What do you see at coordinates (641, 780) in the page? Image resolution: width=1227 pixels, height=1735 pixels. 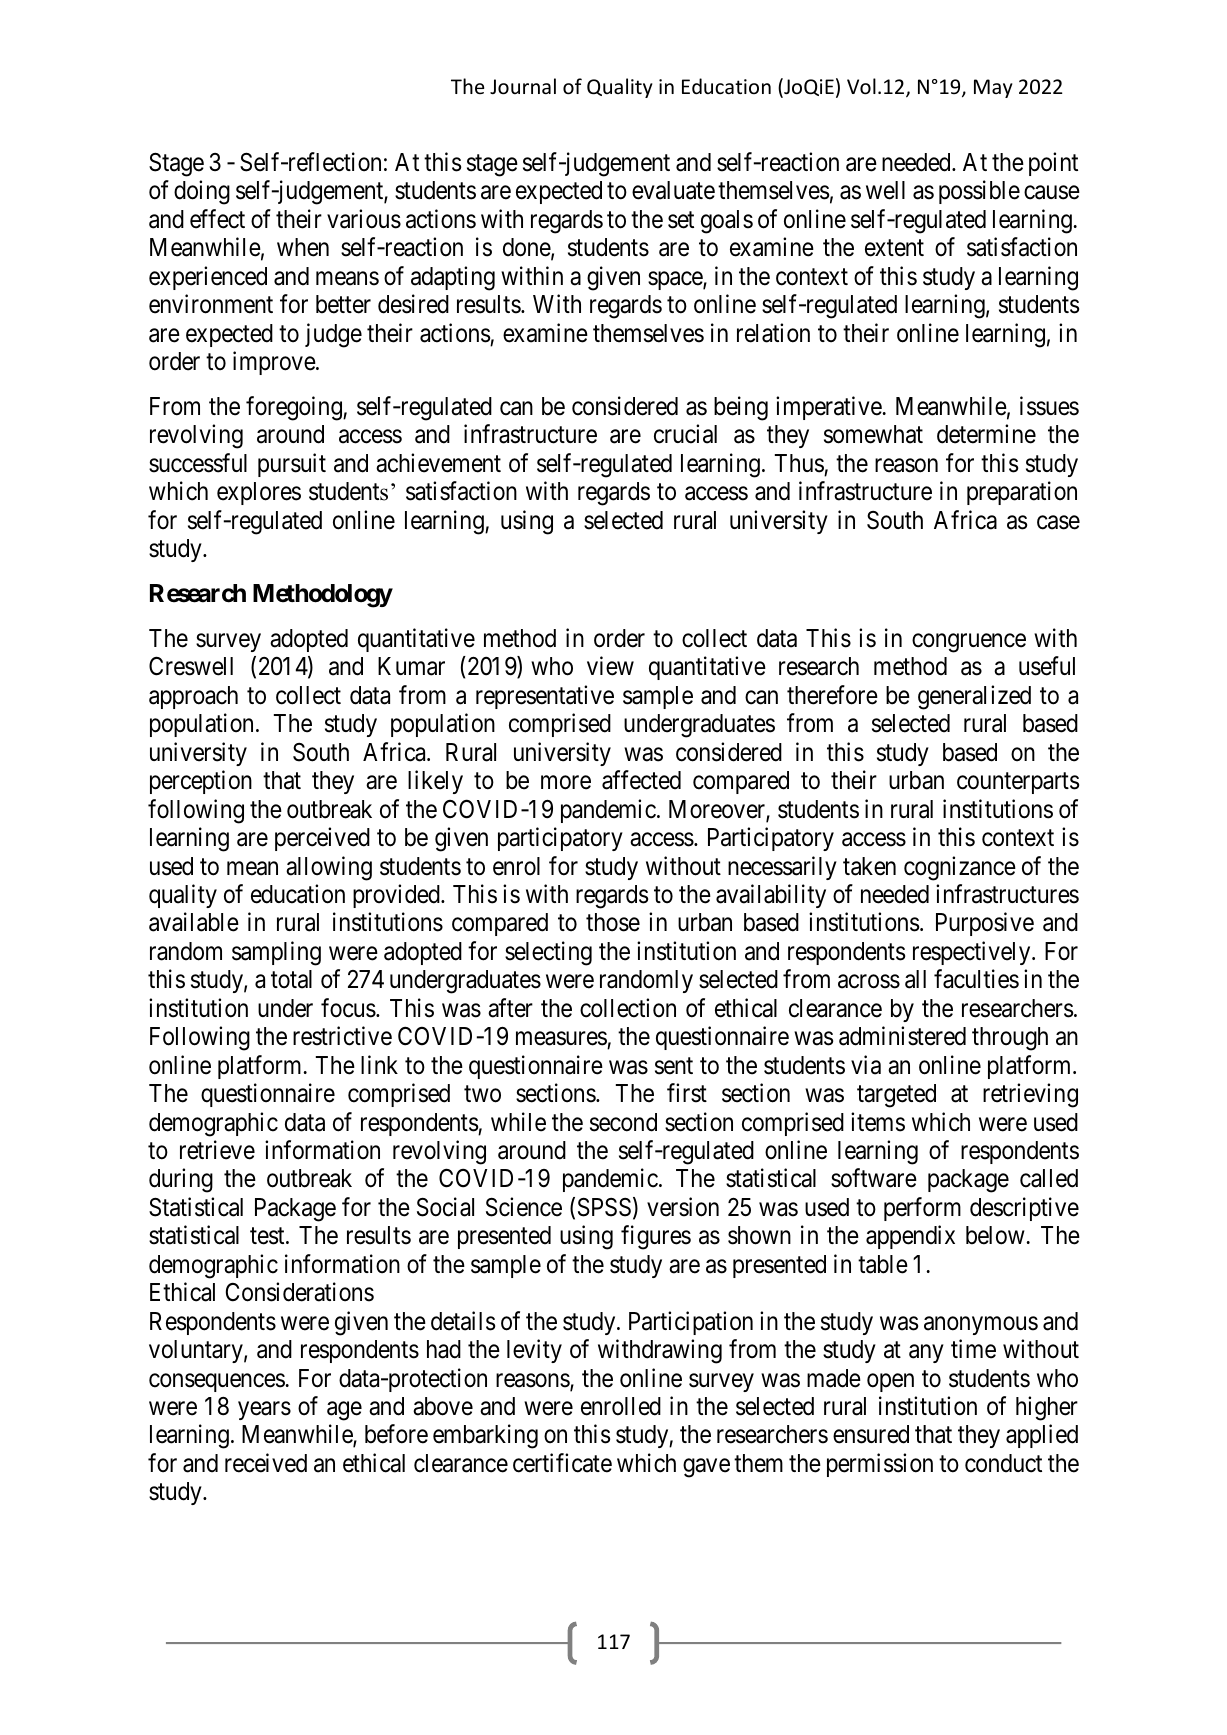 I see `affected` at bounding box center [641, 780].
